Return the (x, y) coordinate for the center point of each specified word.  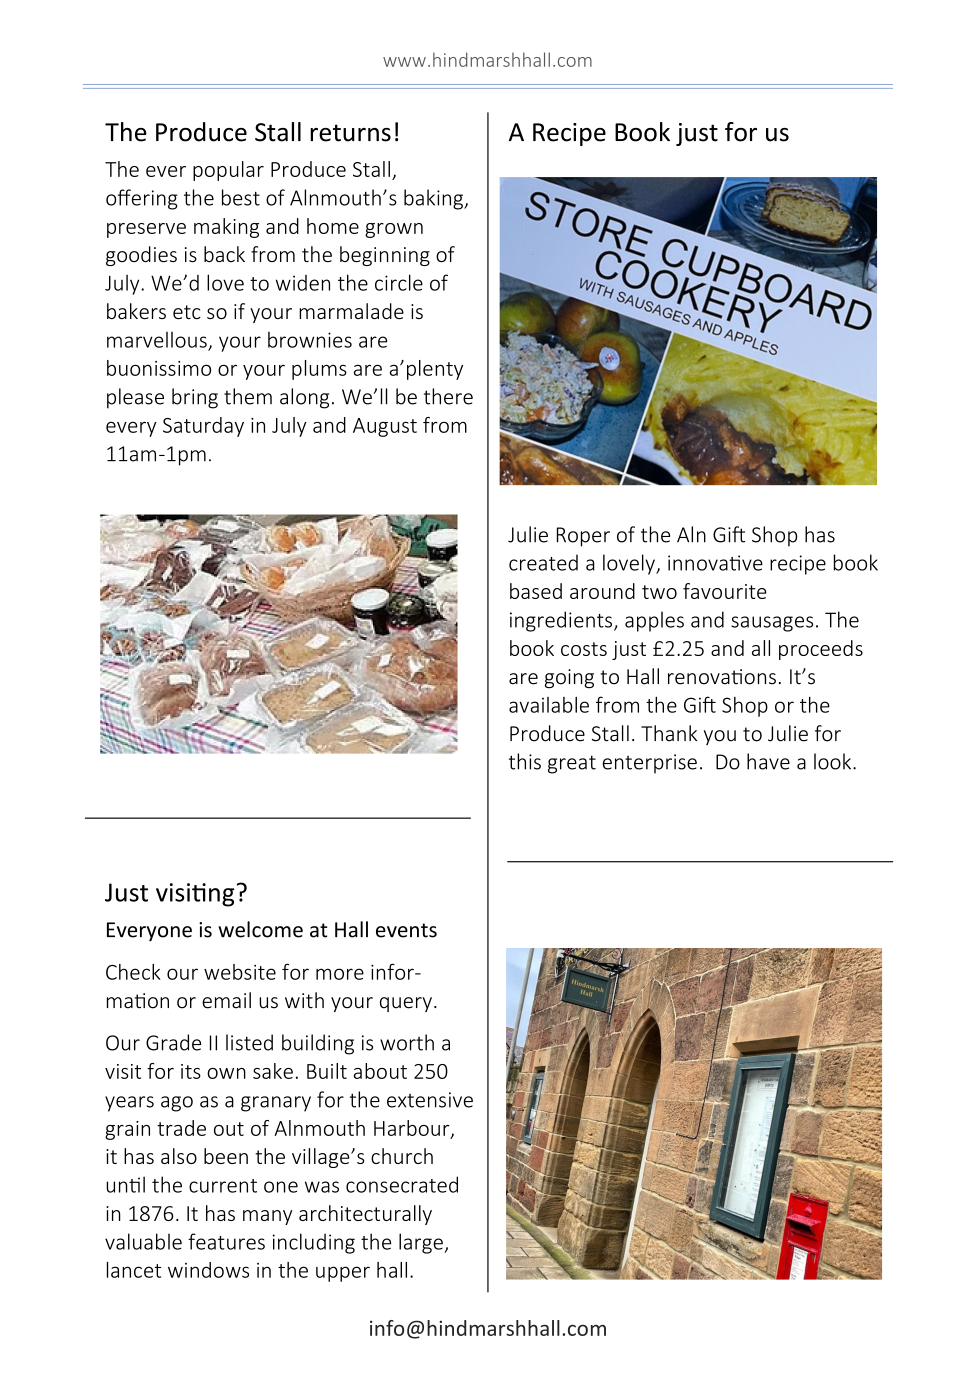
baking (434, 199)
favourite (725, 591)
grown (394, 230)
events (406, 930)
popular (228, 171)
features (226, 1241)
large (422, 1243)
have (768, 761)
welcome (260, 929)
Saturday (203, 427)
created (543, 562)
